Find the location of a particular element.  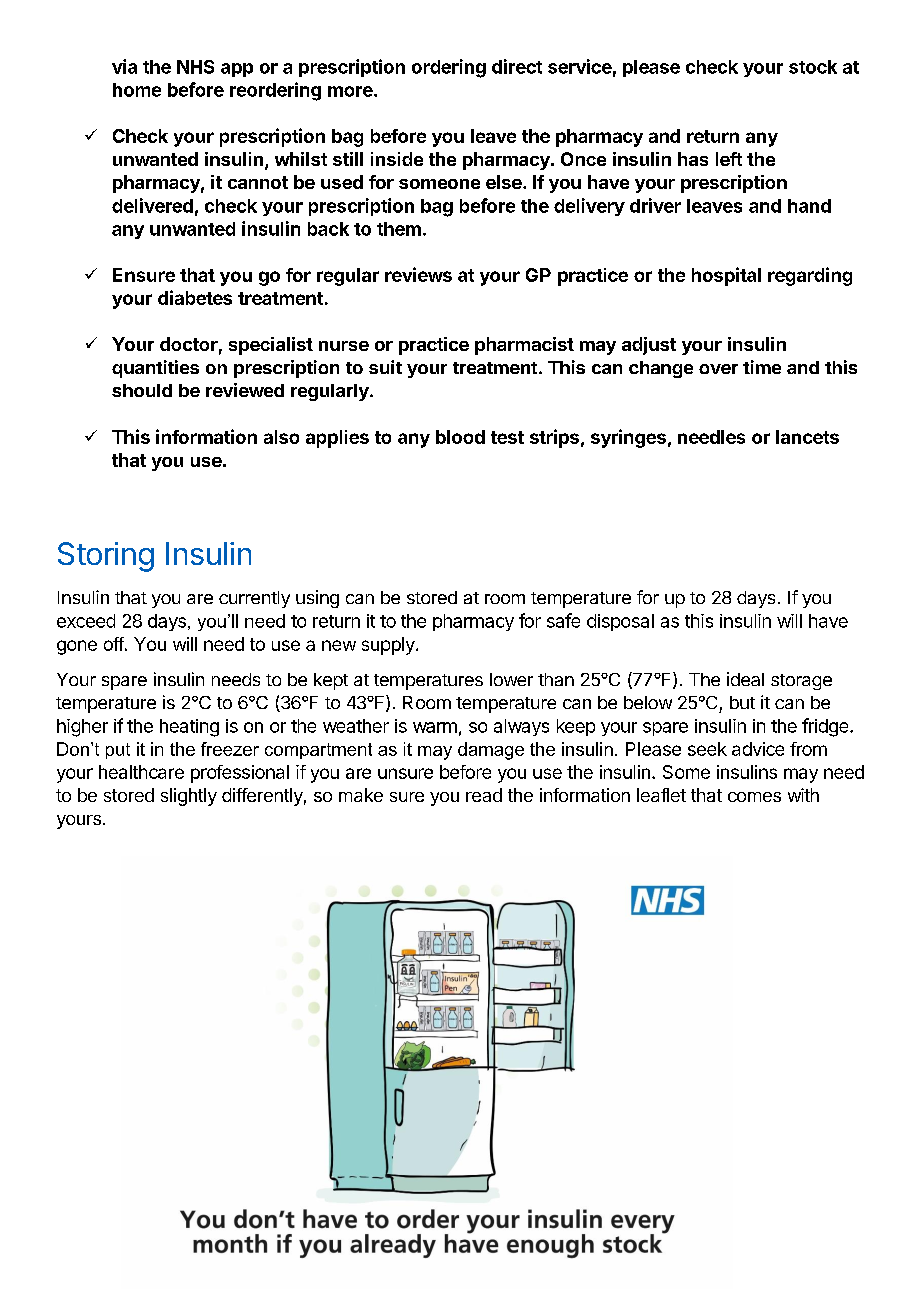

pharmacist is located at coordinates (524, 346).
